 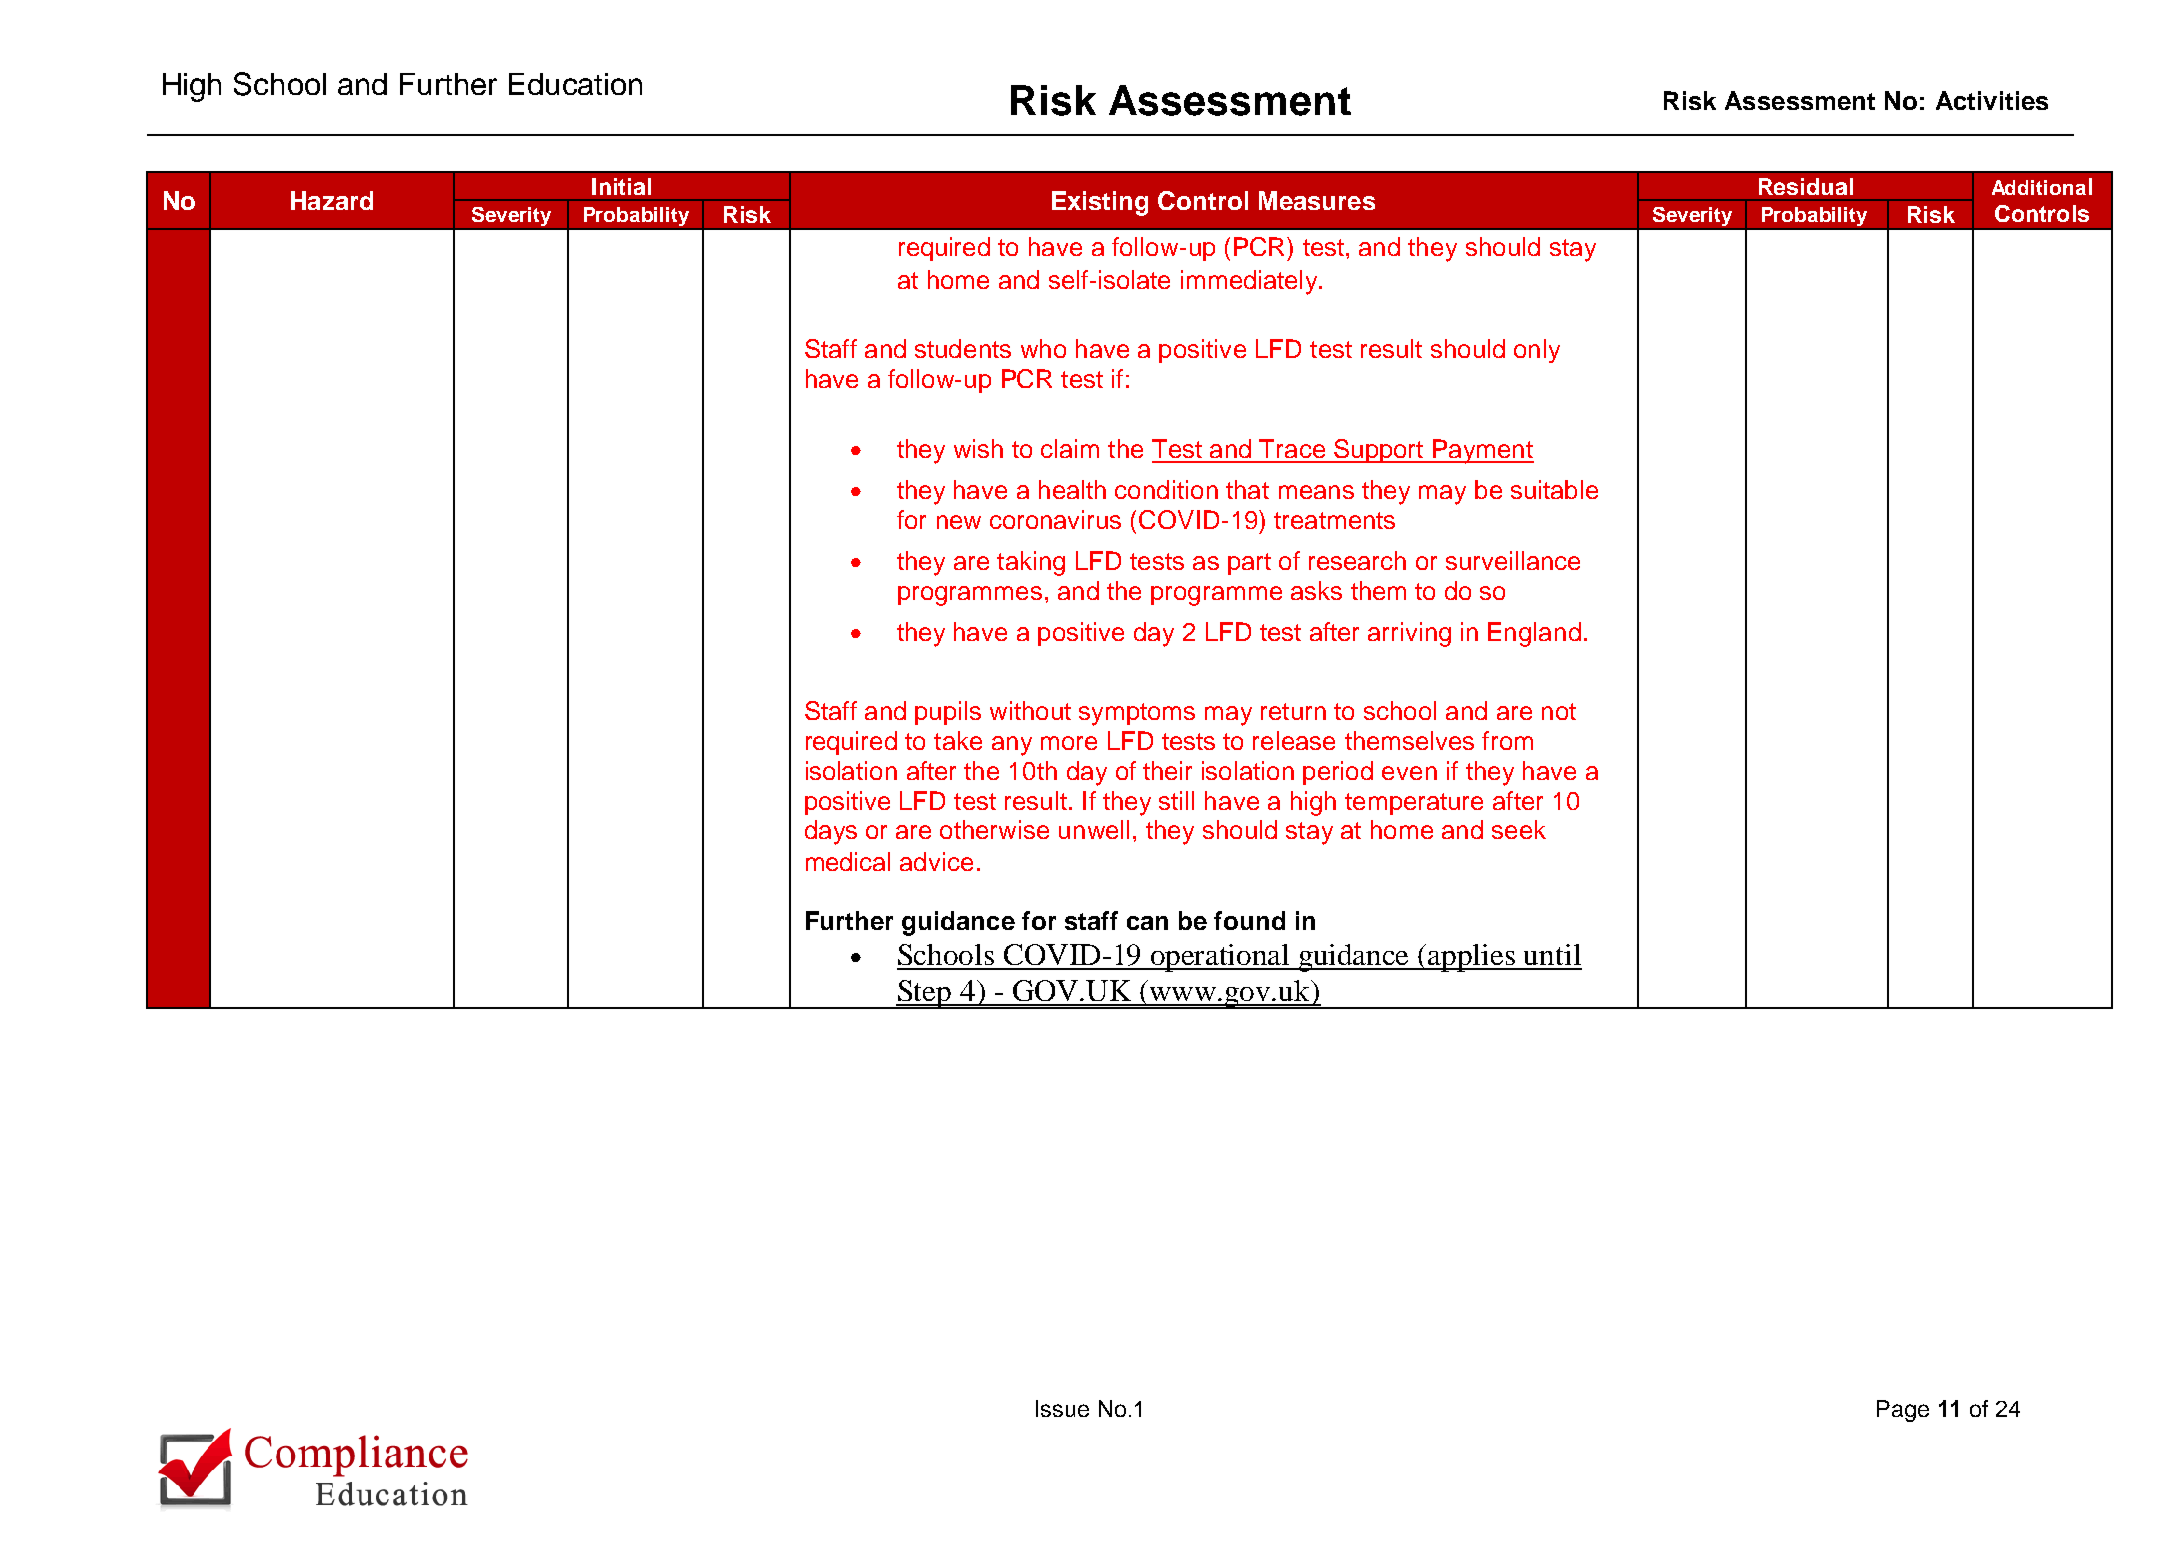 I want to click on wish, so click(x=978, y=448).
